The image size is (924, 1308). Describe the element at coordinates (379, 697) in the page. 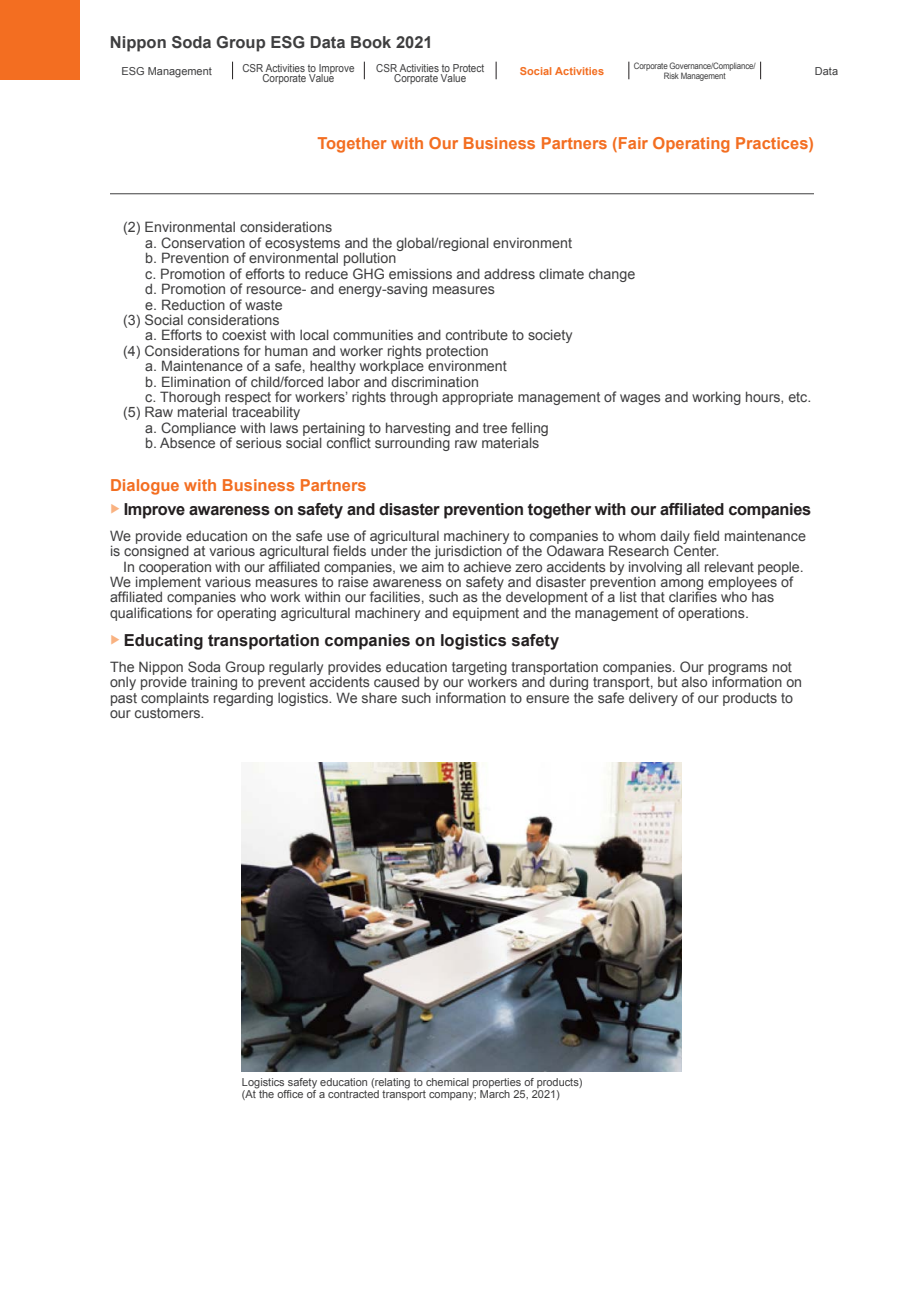

I see `share` at that location.
